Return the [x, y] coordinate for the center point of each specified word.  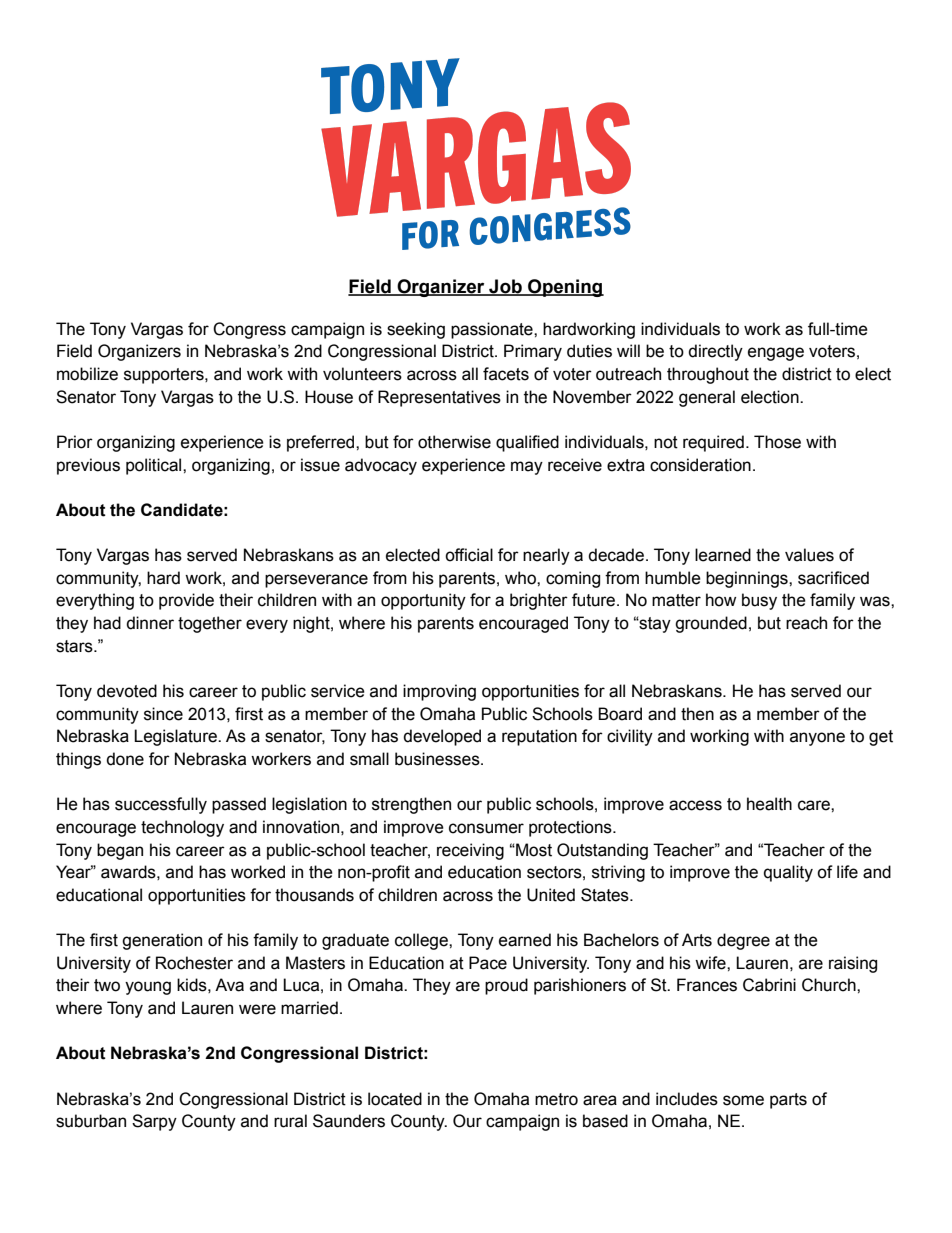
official [469, 555]
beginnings [748, 579]
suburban [91, 1121]
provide [186, 601]
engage [776, 354]
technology [182, 828]
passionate [493, 330]
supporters [165, 376]
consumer [486, 828]
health [769, 804]
